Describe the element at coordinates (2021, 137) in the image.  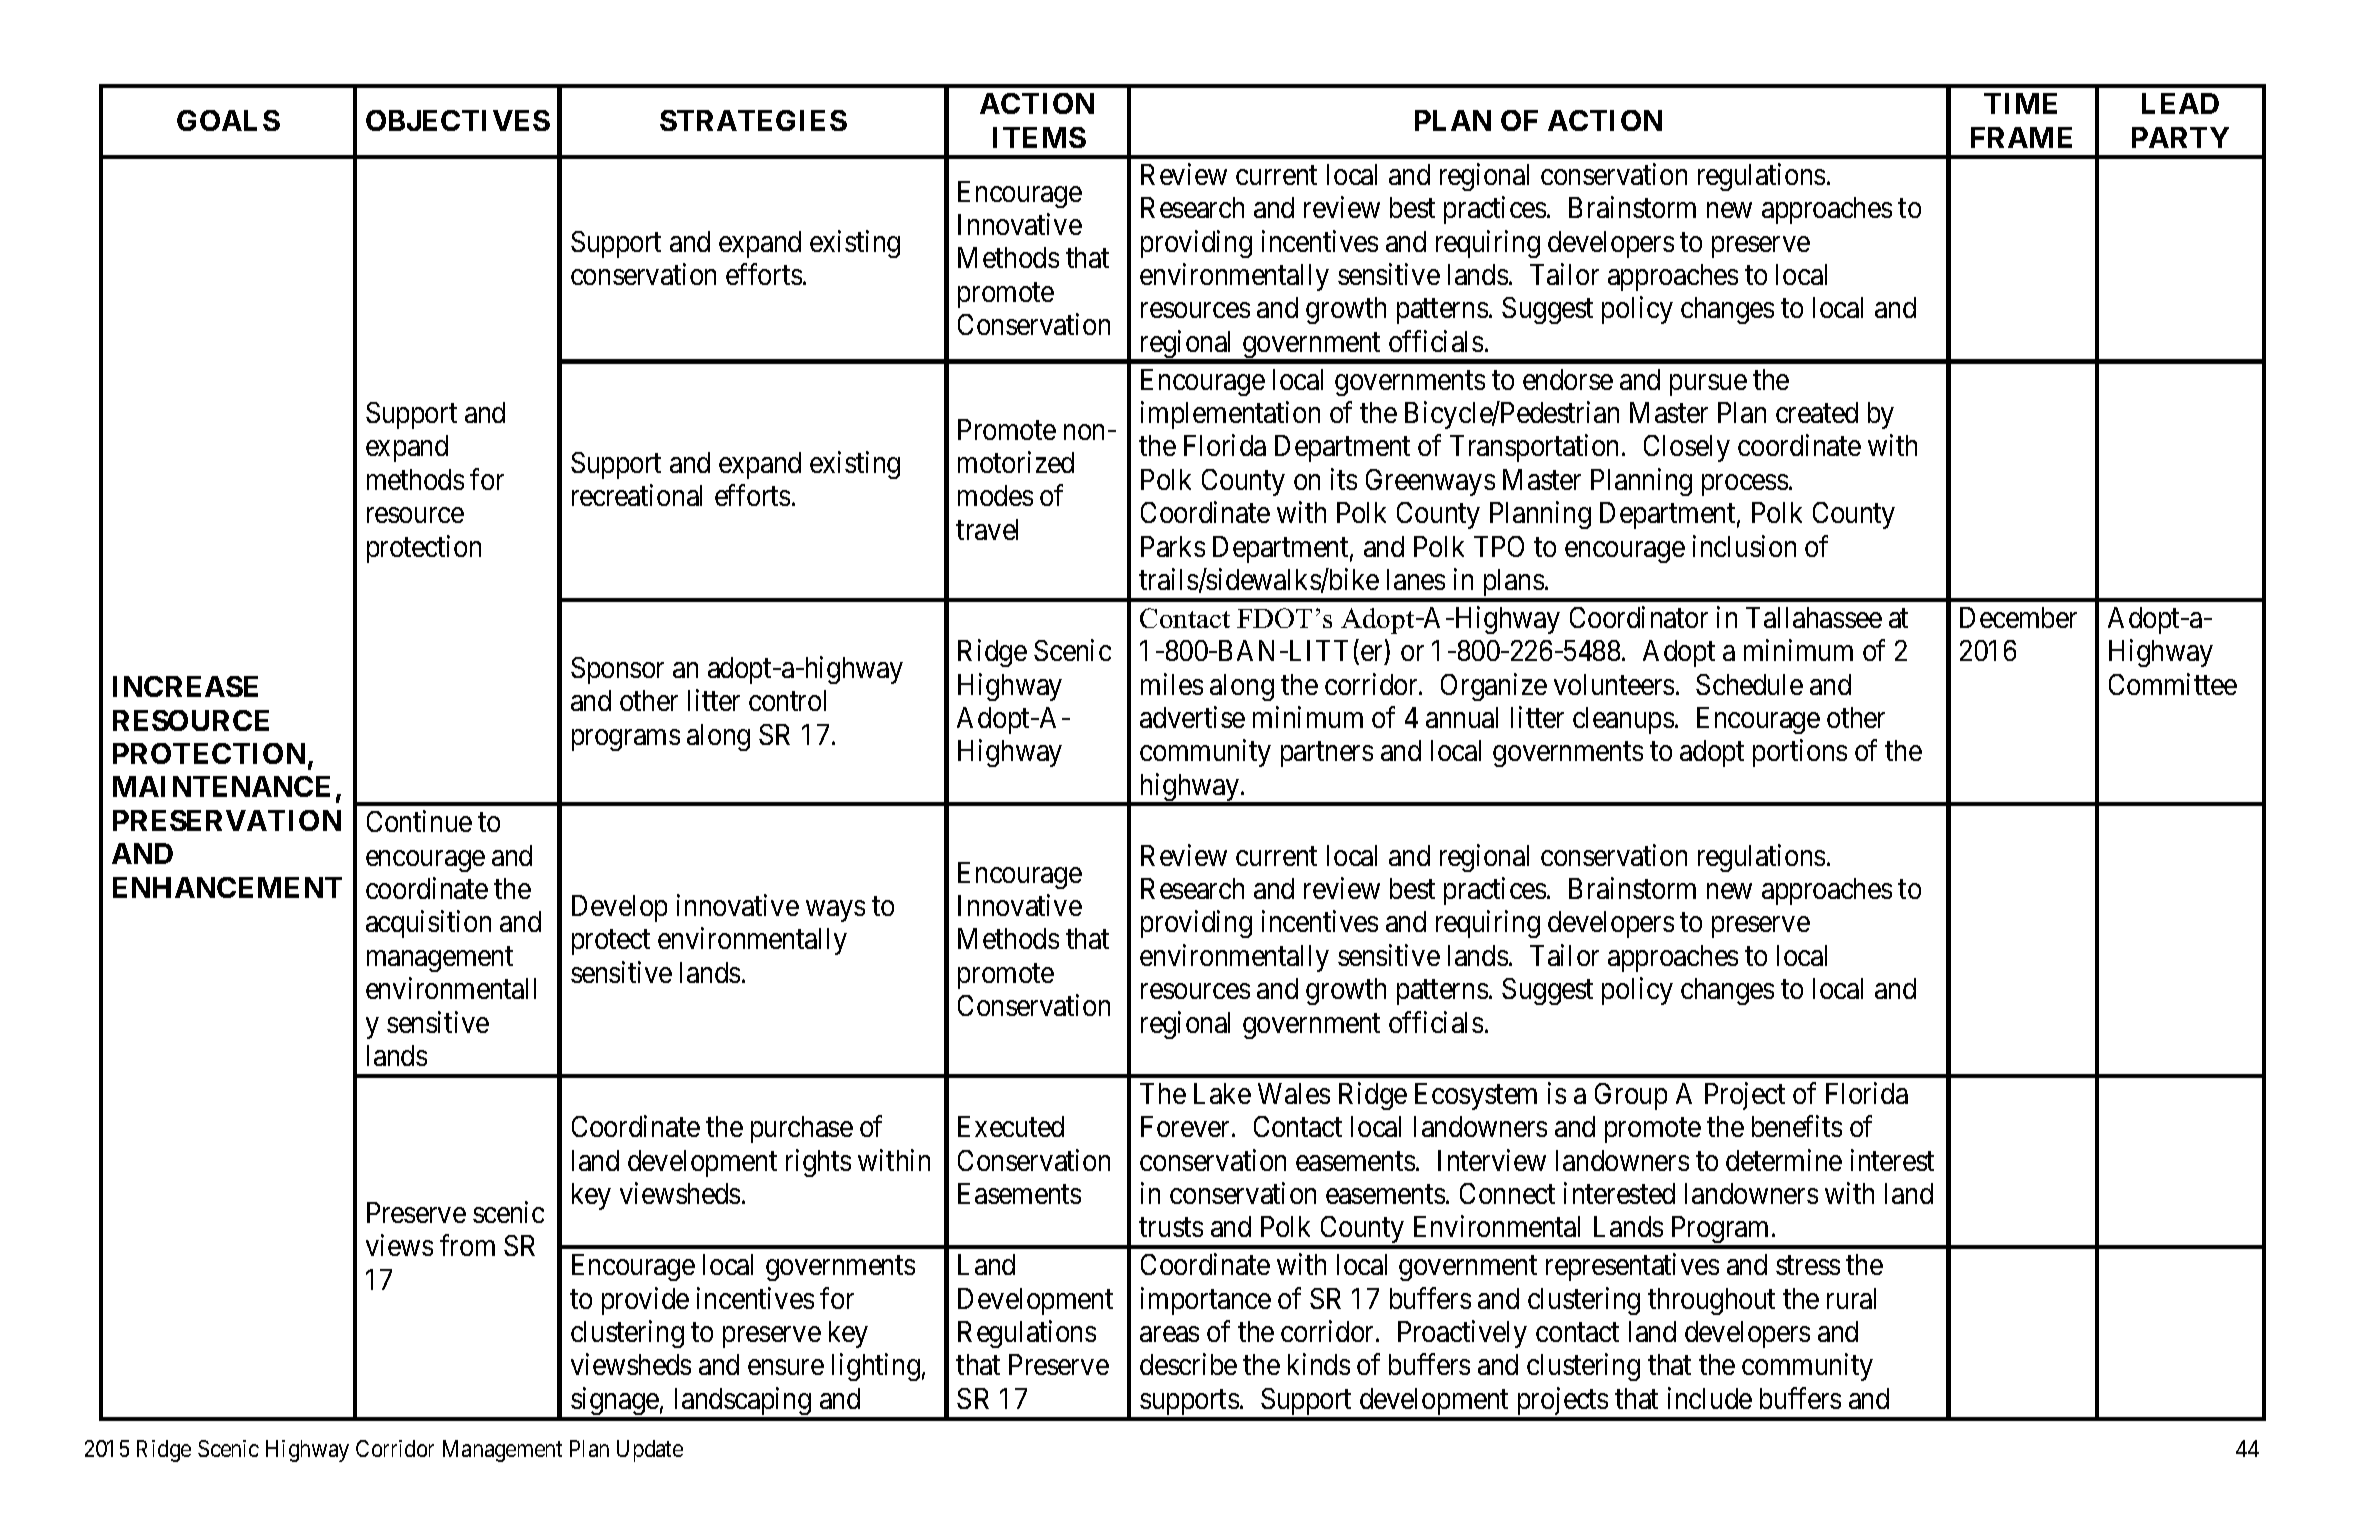
I see `FRAME` at that location.
